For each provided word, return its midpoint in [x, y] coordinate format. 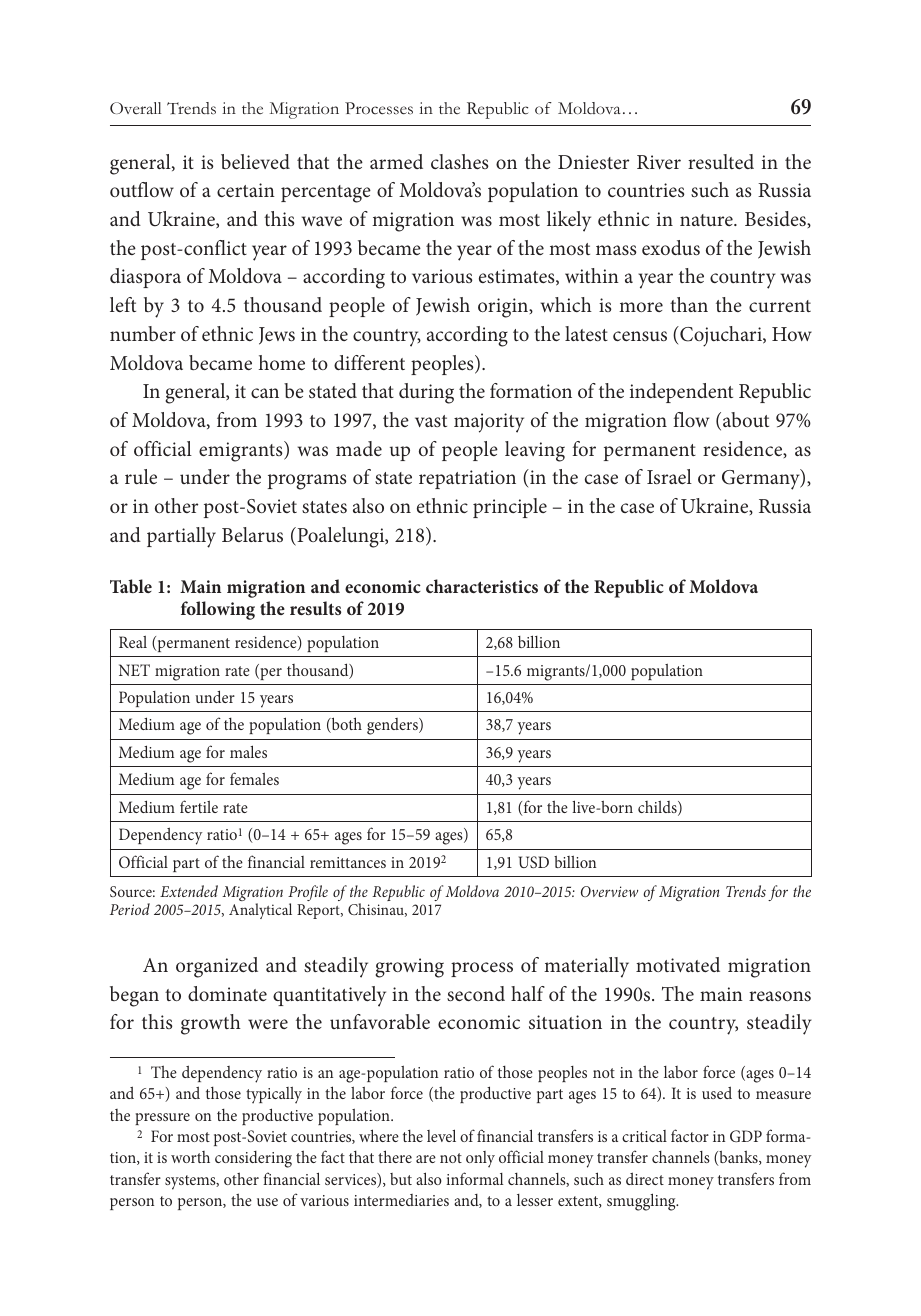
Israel [669, 476]
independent [681, 393]
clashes [459, 161]
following [218, 610]
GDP [746, 1136]
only [480, 1159]
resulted [721, 161]
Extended [189, 891]
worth [190, 1157]
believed [255, 161]
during [426, 393]
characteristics [482, 586]
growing [409, 968]
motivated [678, 964]
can [265, 393]
